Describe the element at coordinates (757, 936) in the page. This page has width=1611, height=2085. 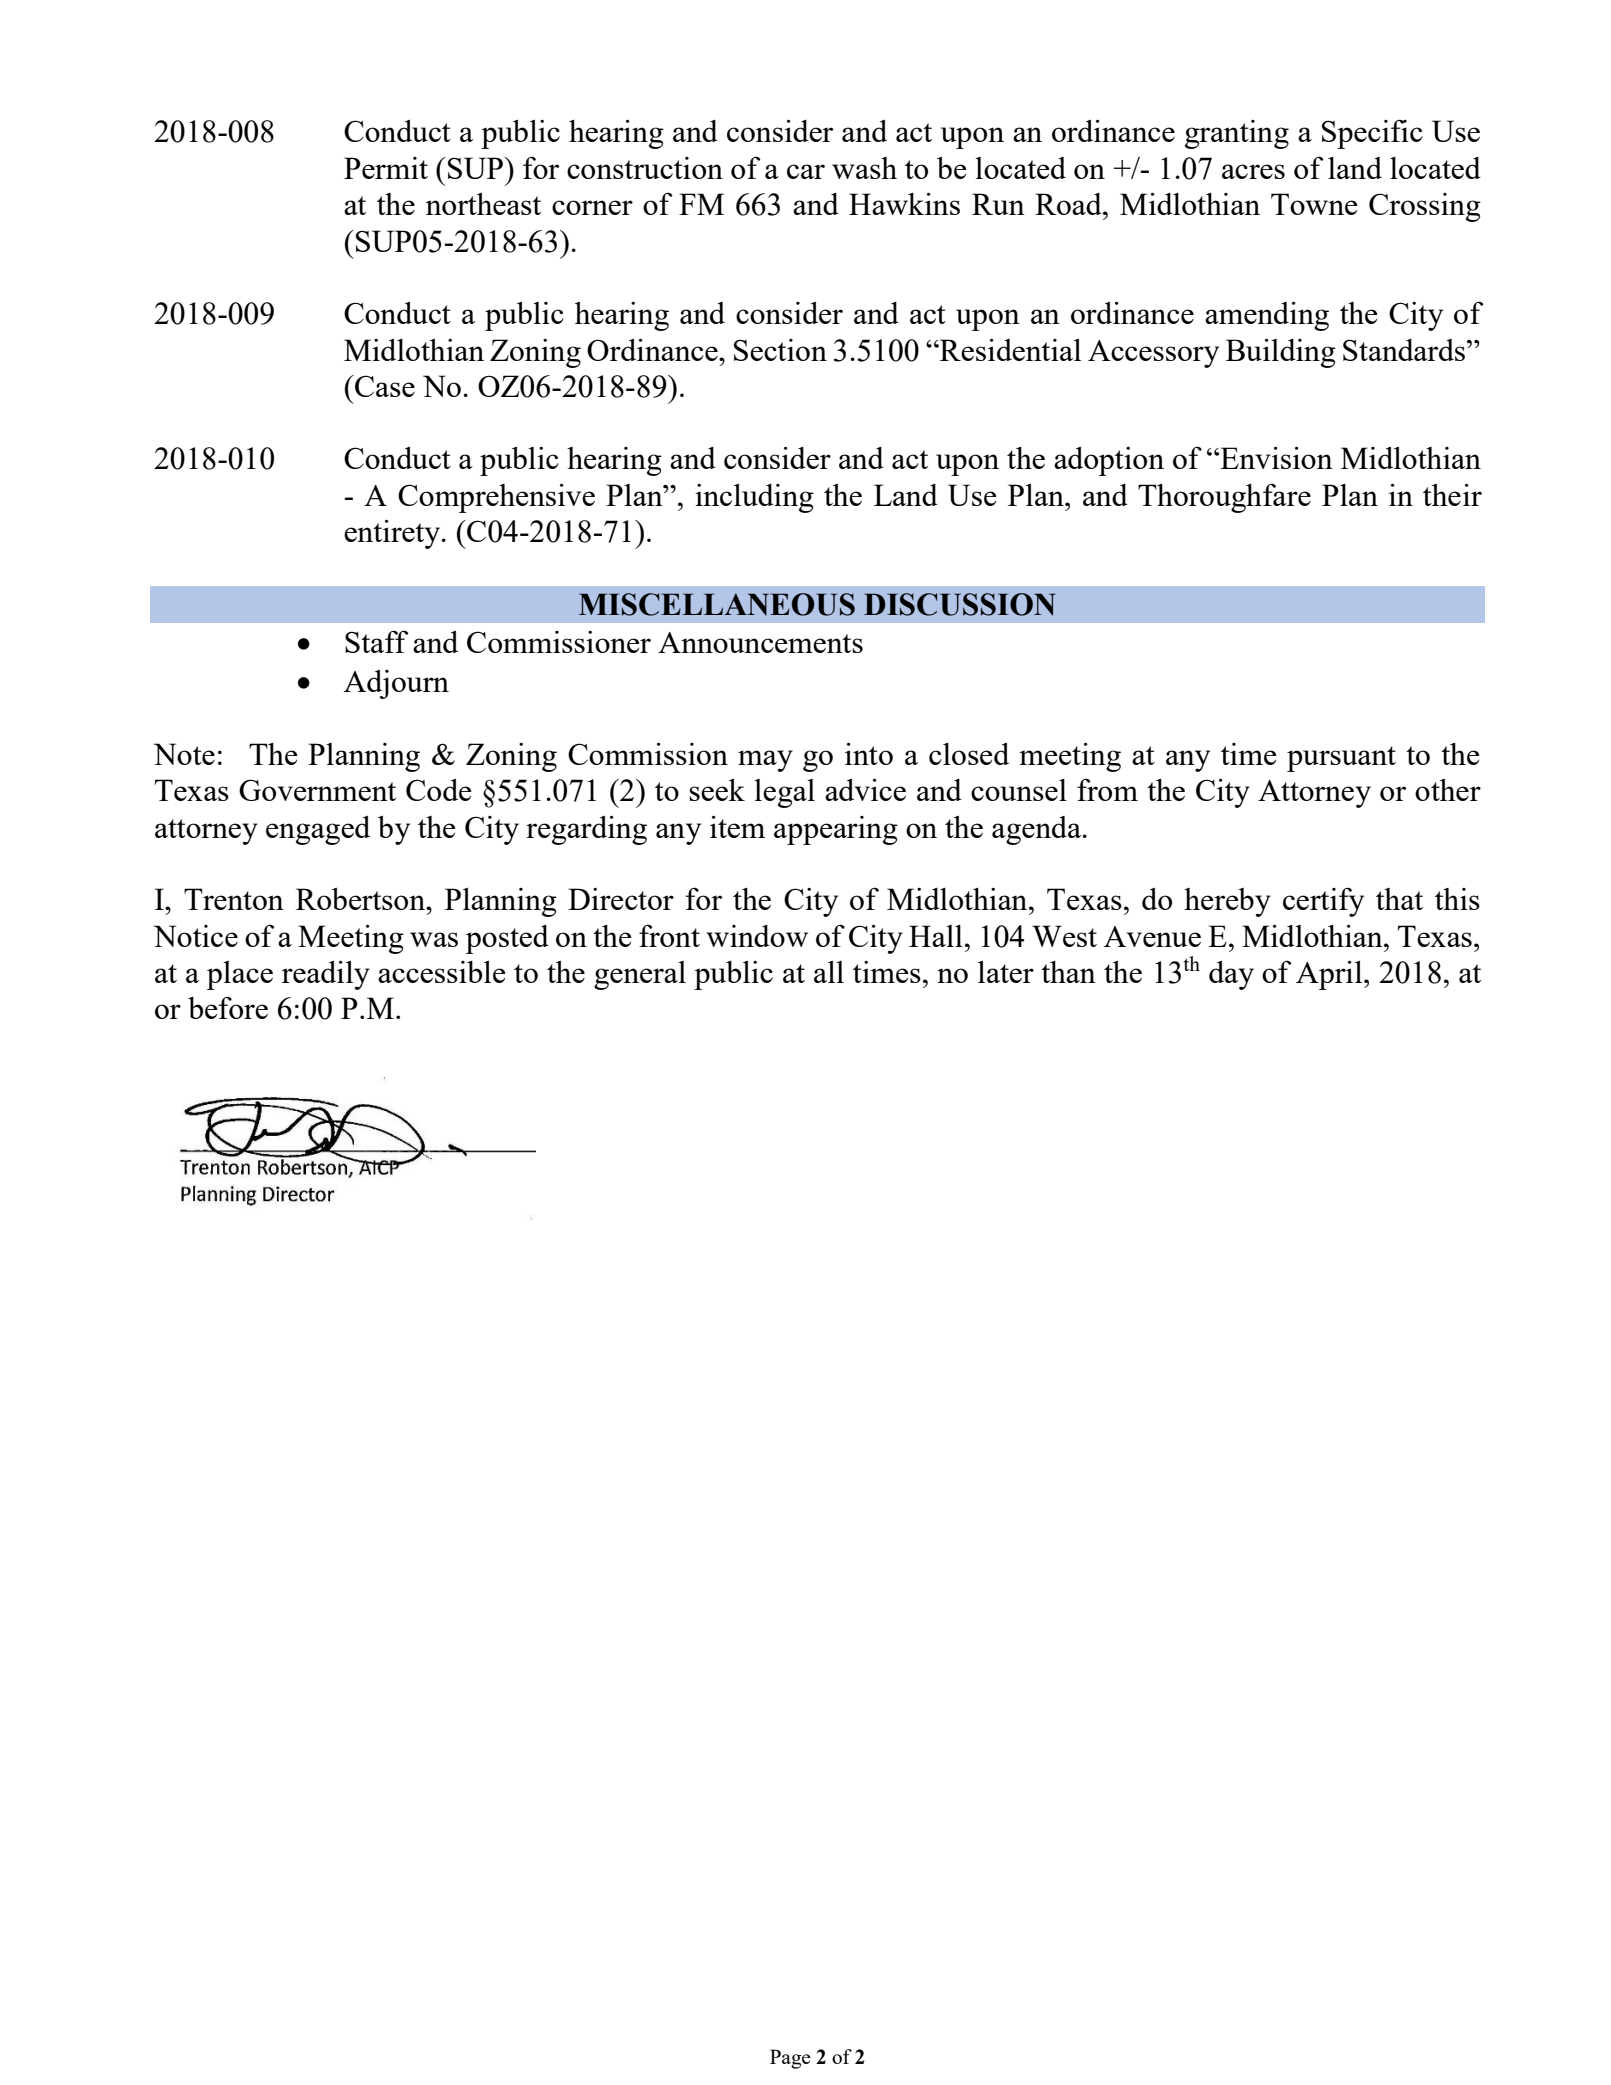
I see `window` at that location.
